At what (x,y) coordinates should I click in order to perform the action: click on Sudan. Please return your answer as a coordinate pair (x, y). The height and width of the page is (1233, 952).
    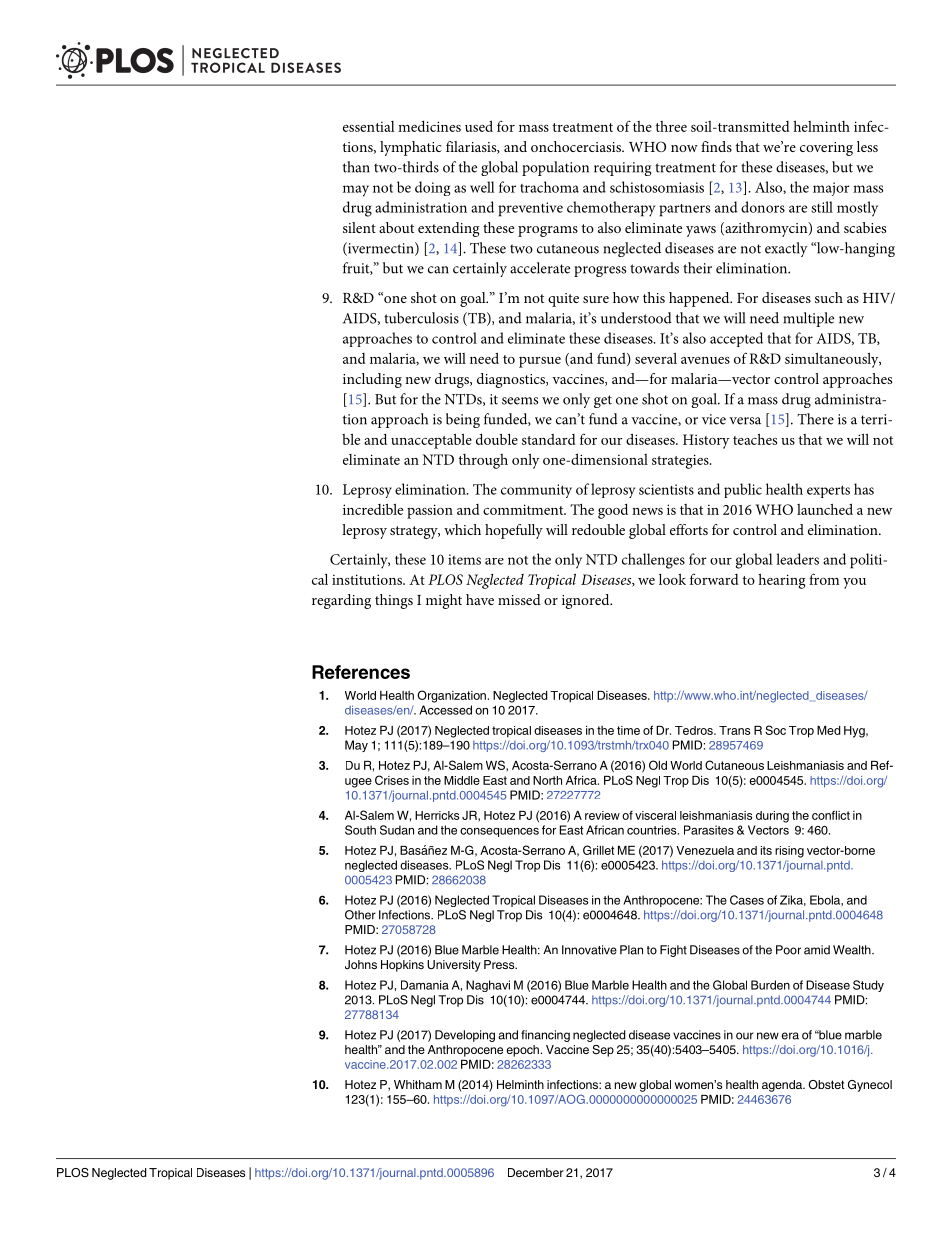
    Looking at the image, I should click on (397, 830).
